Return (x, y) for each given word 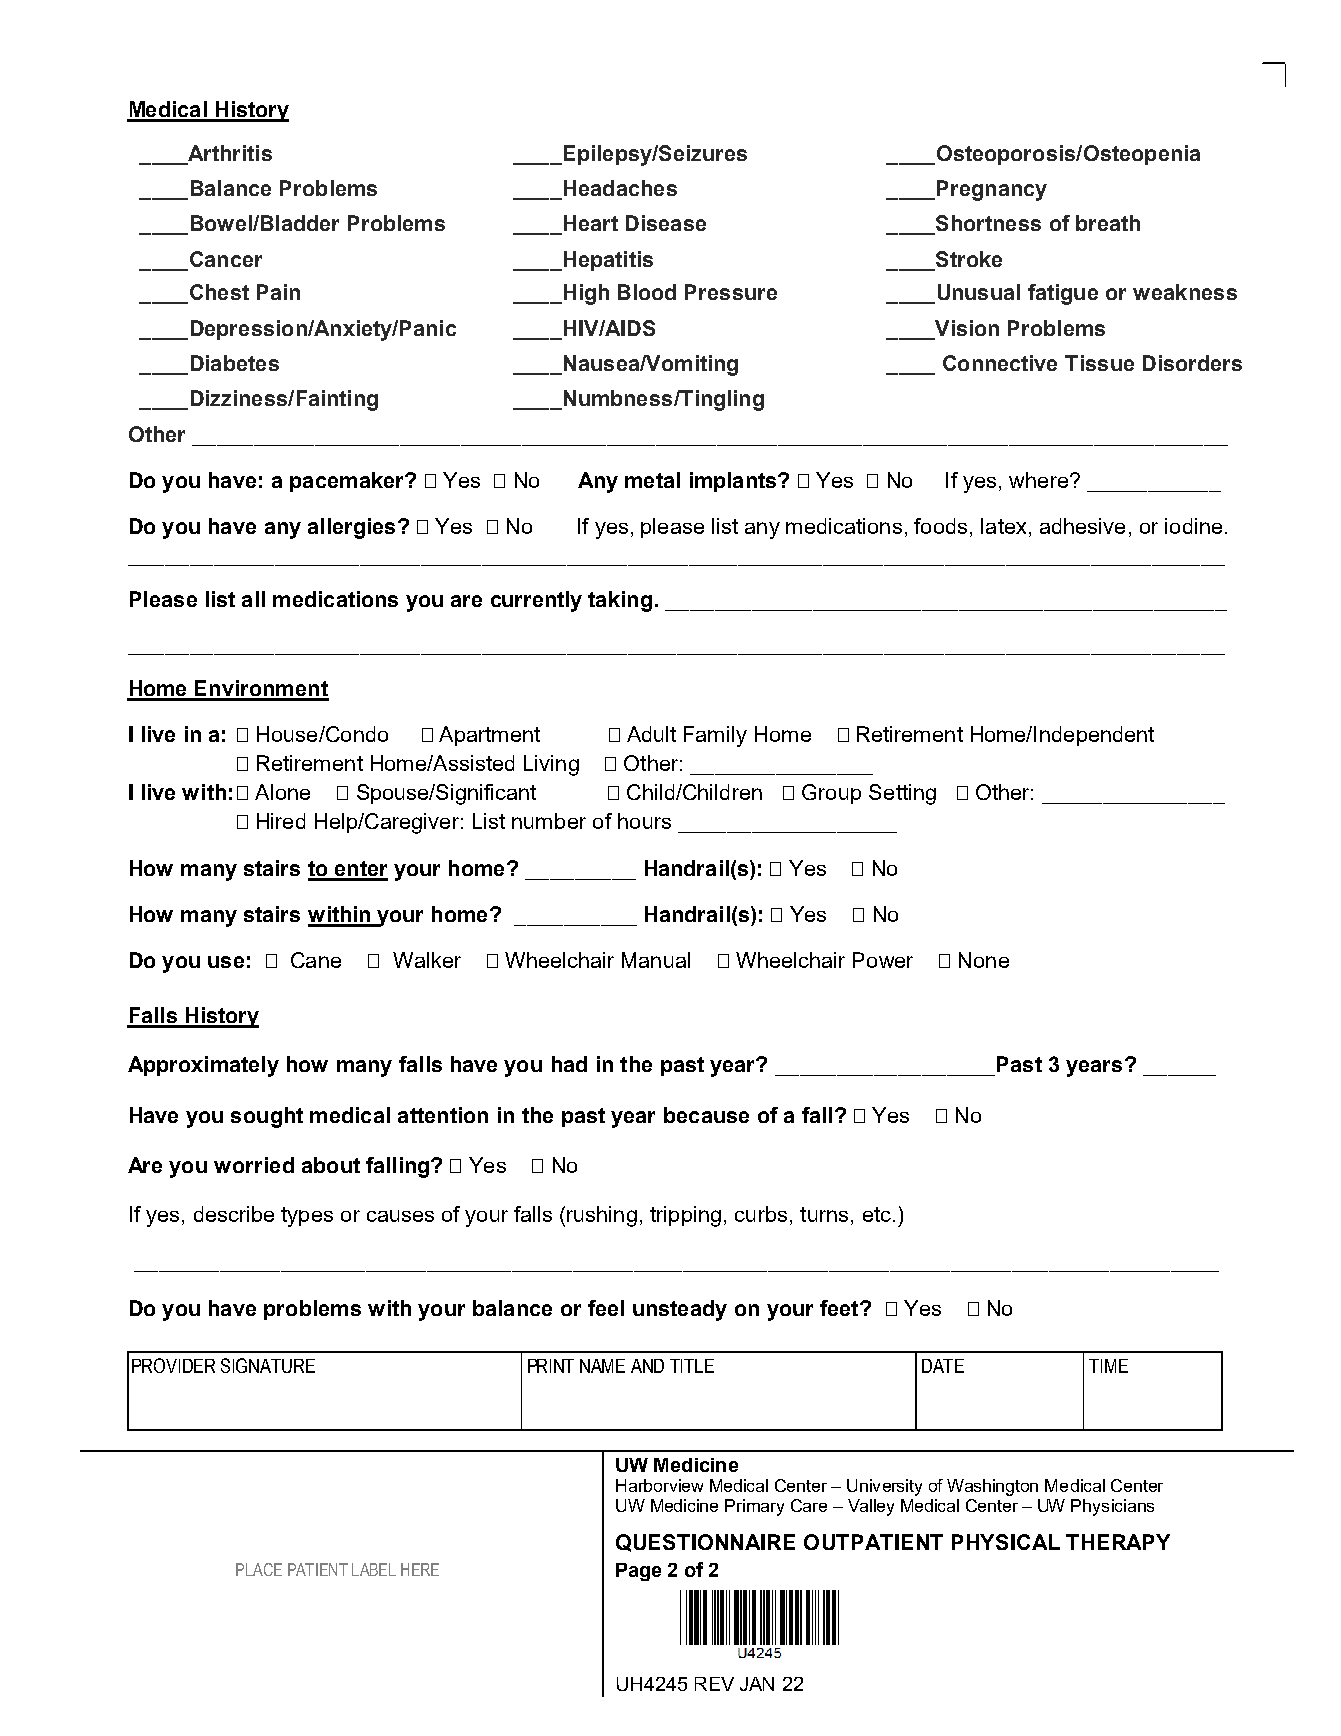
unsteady (680, 1310)
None (984, 960)
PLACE (259, 1569)
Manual (656, 960)
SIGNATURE (268, 1365)
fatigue (1063, 294)
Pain (278, 292)
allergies (351, 528)
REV (714, 1684)
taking (620, 601)
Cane (316, 960)
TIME (1108, 1366)
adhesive (1082, 526)
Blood (647, 292)
